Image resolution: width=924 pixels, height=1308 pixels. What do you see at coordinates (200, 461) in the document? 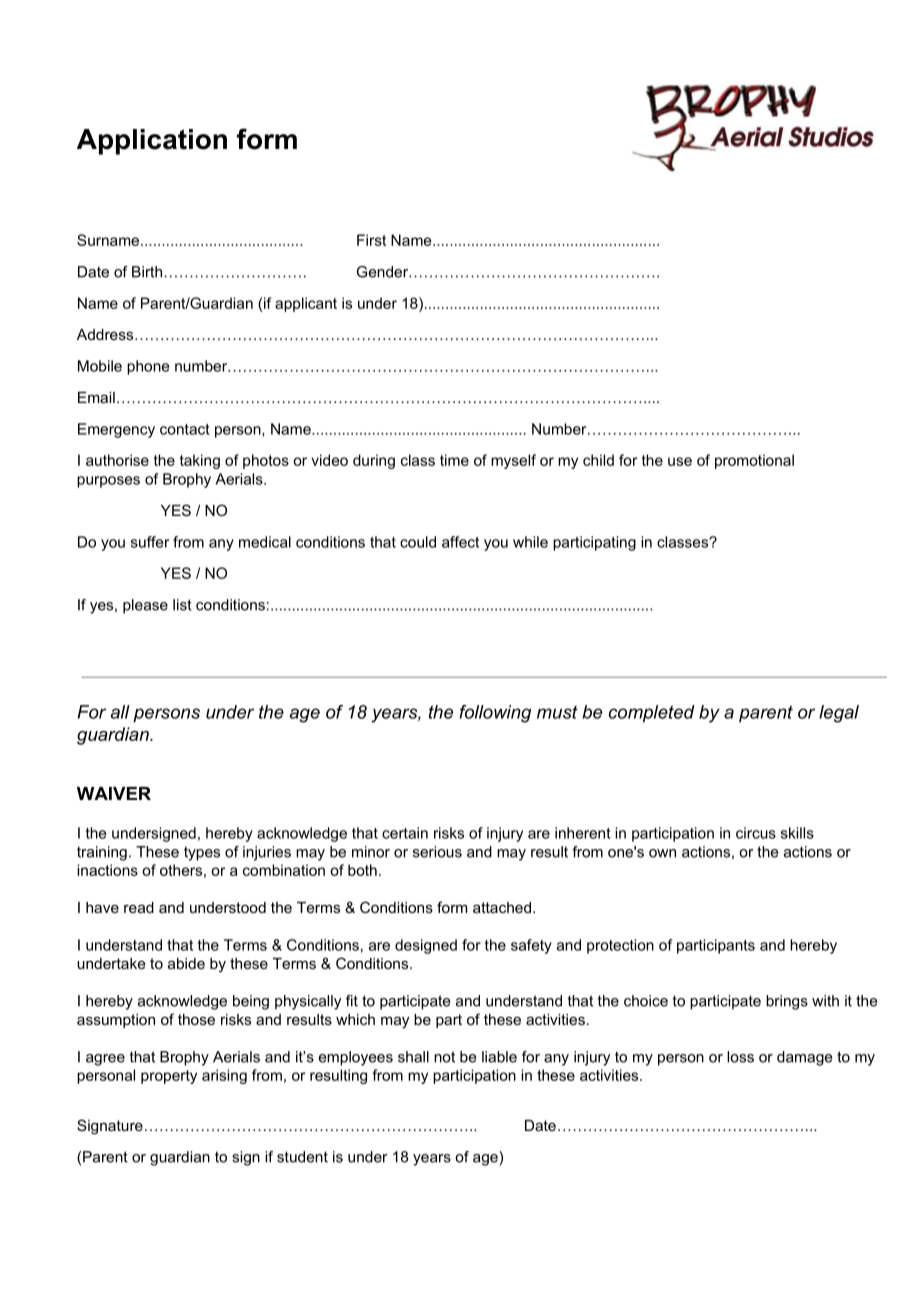
I see `taking` at bounding box center [200, 461].
